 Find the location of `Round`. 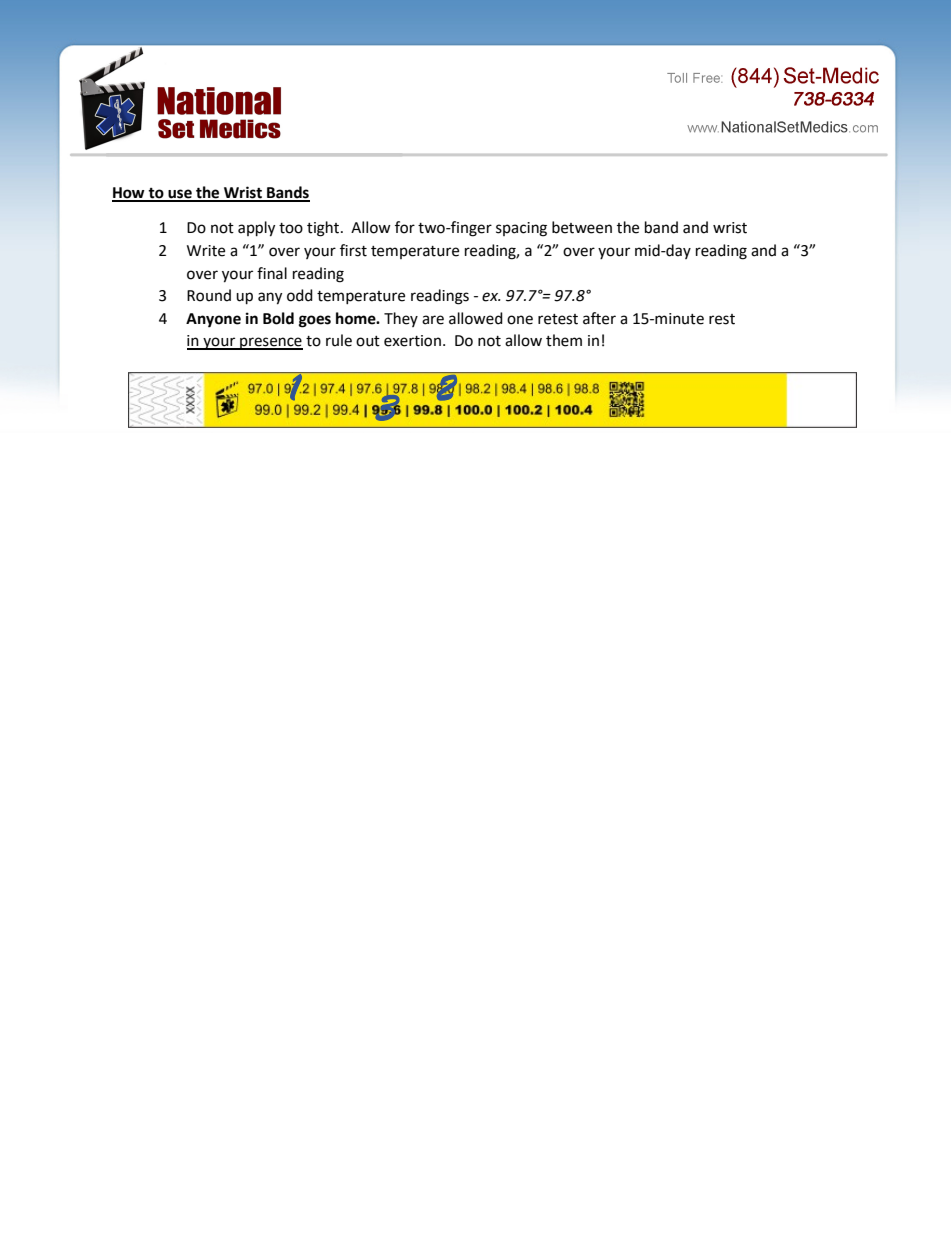

Round is located at coordinates (209, 295).
